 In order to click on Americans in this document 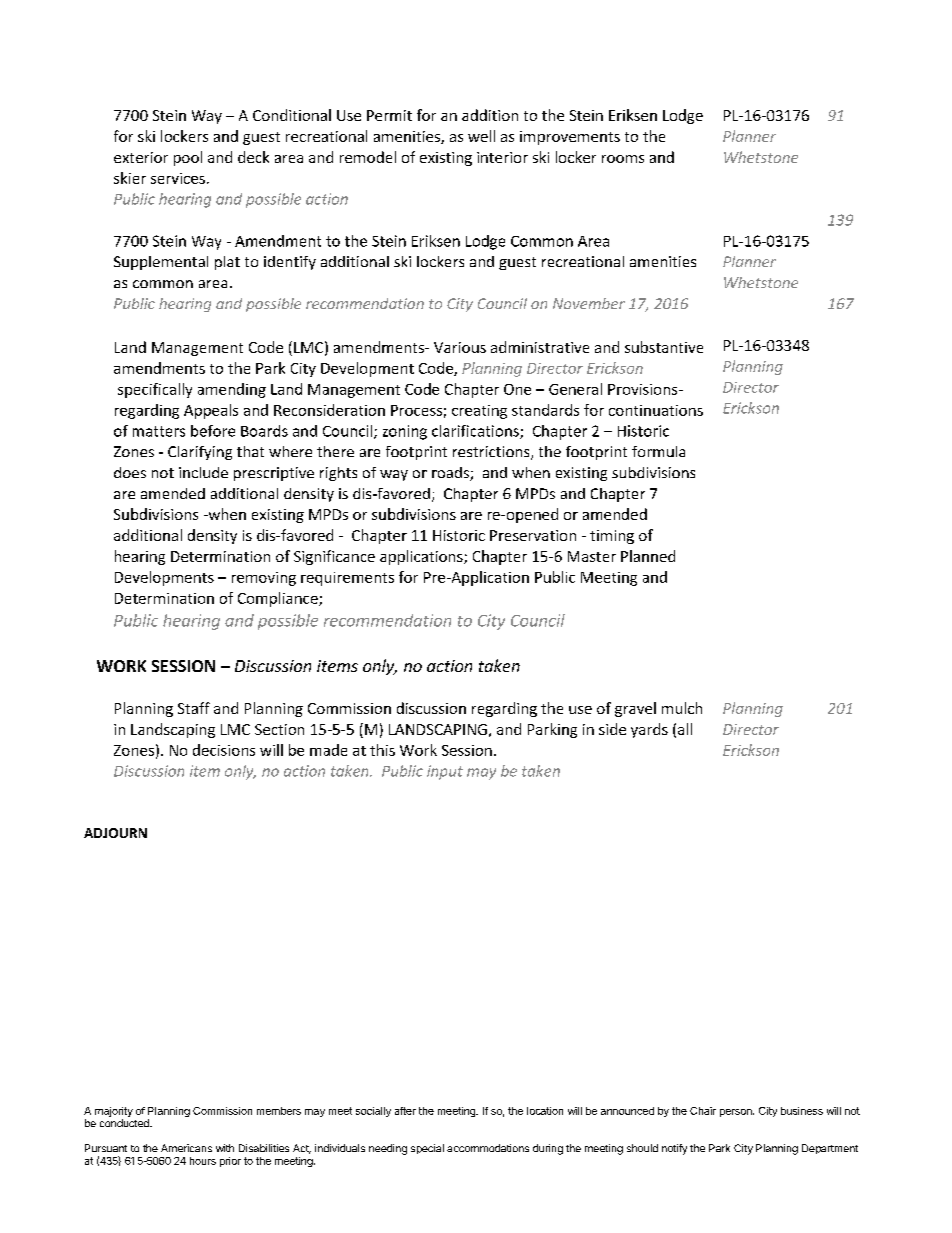, I will do `click(186, 1148)`.
